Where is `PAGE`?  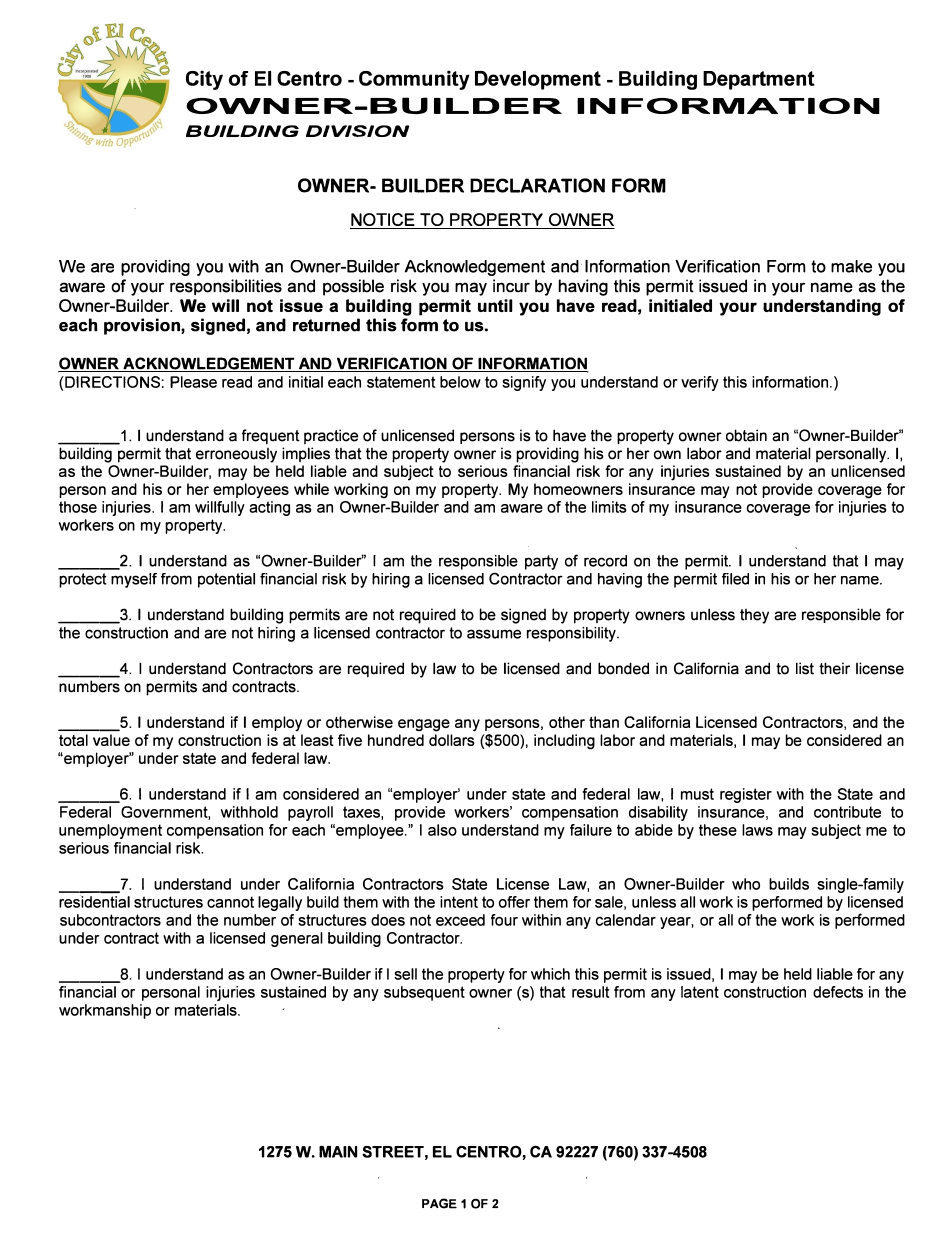 PAGE is located at coordinates (439, 1203).
